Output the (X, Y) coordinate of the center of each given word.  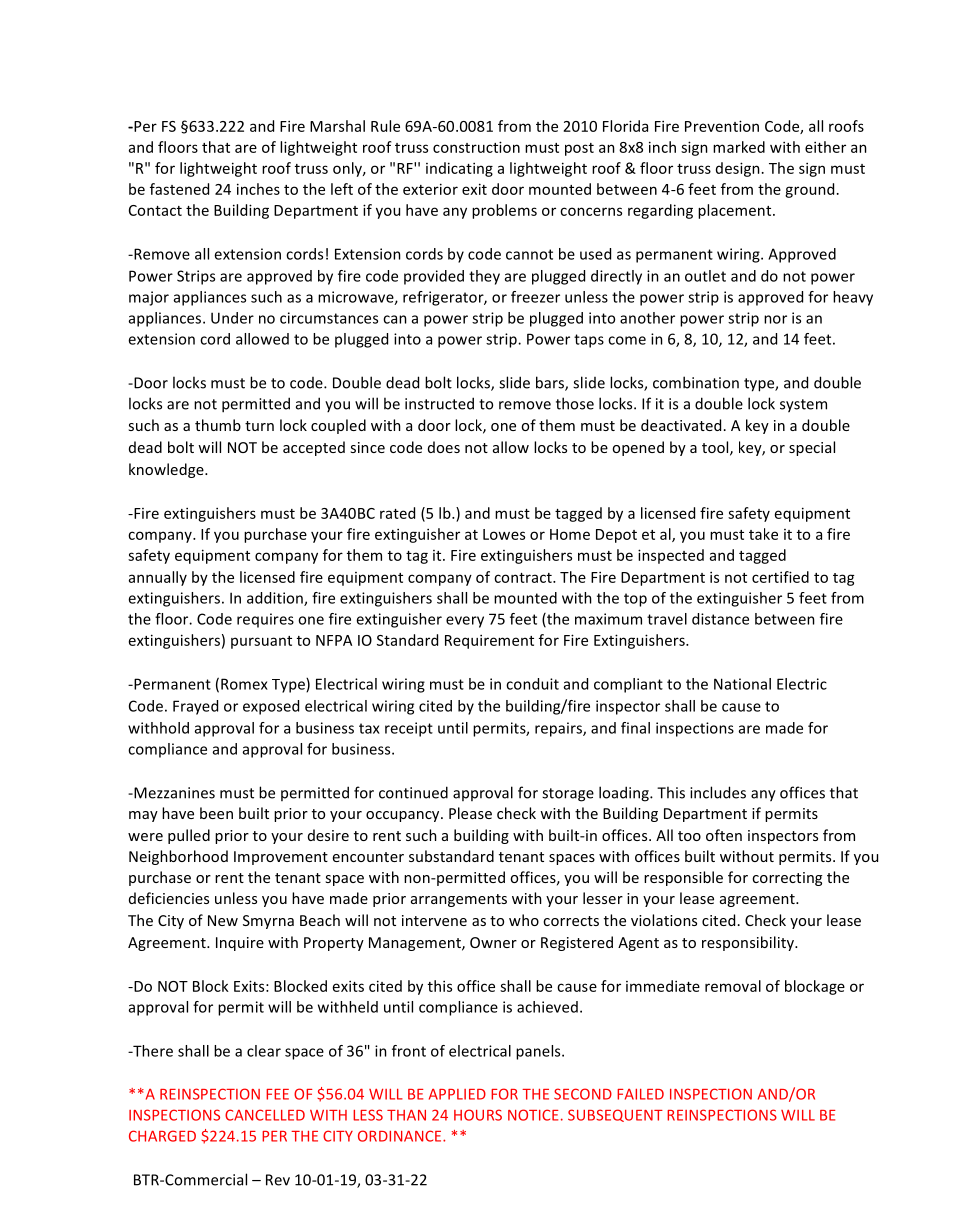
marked (739, 147)
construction (476, 147)
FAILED (640, 1094)
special (812, 448)
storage (568, 795)
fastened (179, 189)
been (216, 813)
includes (718, 792)
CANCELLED (265, 1115)
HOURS (478, 1115)
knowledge (167, 470)
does (444, 447)
